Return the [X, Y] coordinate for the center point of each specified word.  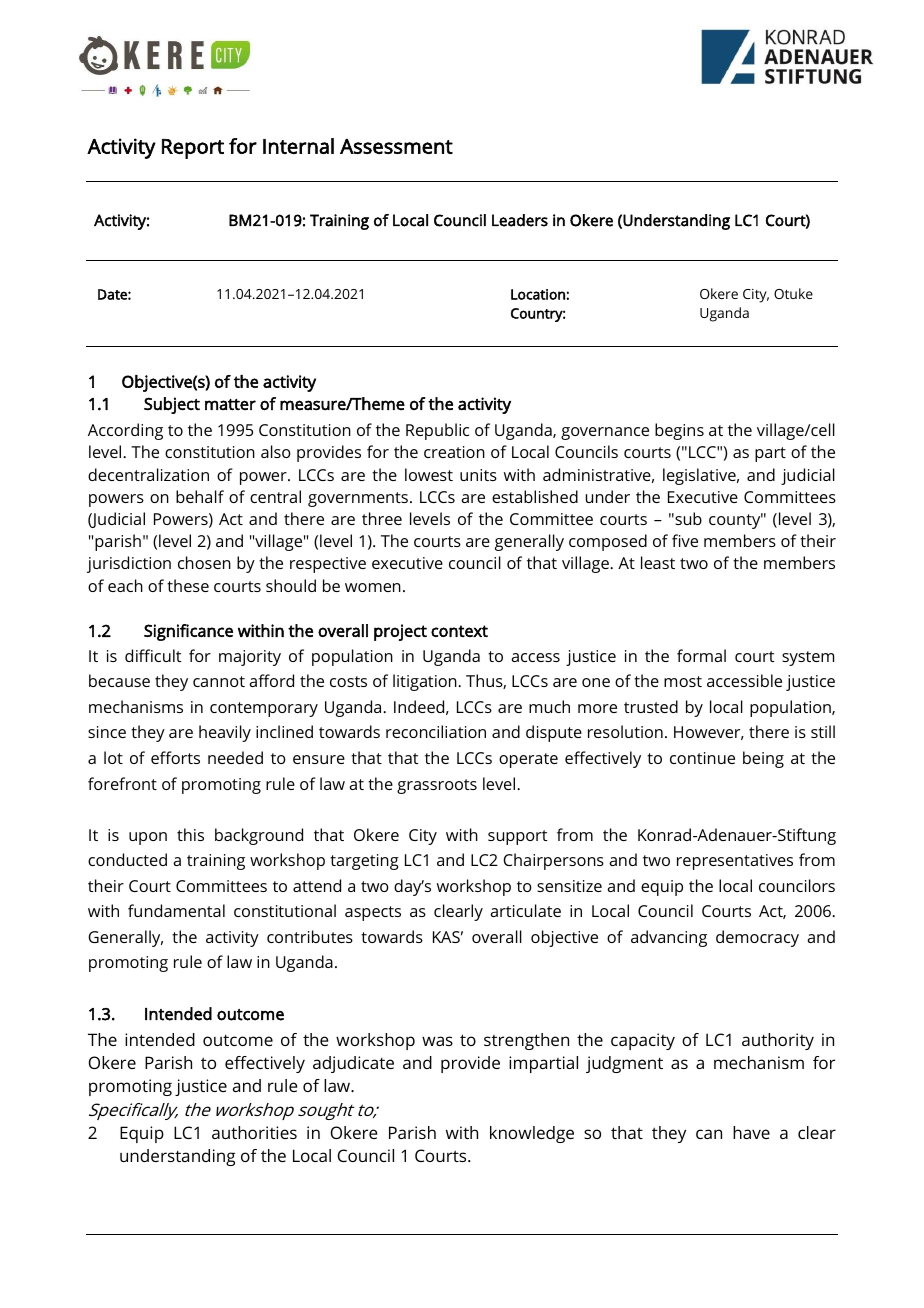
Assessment [396, 146]
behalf [200, 496]
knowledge [532, 1134]
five [685, 540]
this [190, 834]
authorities [254, 1132]
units [478, 475]
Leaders [520, 220]
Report [193, 149]
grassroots [437, 786]
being [763, 759]
